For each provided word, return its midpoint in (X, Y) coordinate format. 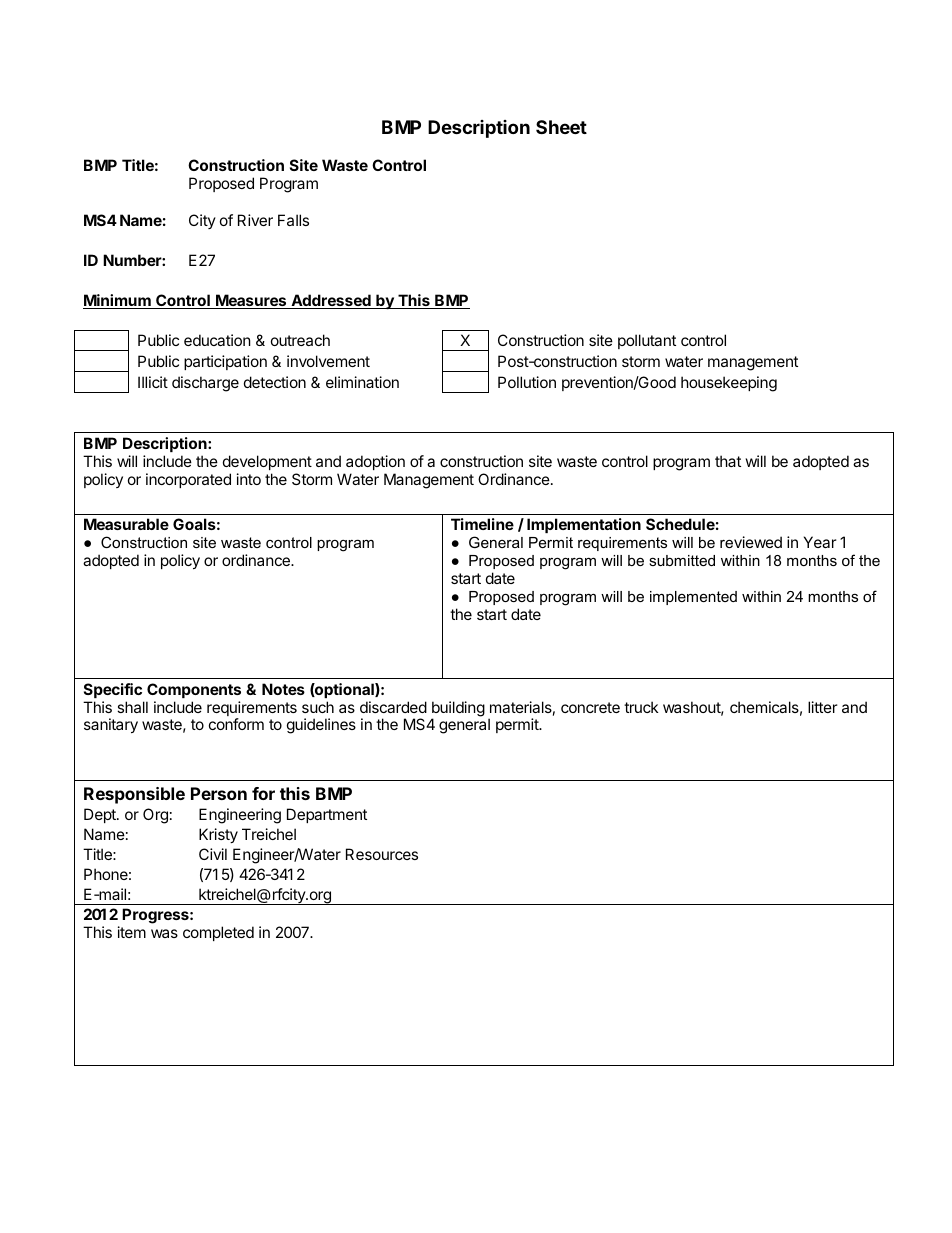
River (255, 220)
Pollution (527, 382)
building (458, 710)
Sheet (561, 127)
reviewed (751, 542)
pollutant (647, 341)
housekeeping (729, 384)
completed (218, 933)
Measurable (126, 524)
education (217, 340)
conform (236, 724)
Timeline (482, 524)
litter (823, 707)
